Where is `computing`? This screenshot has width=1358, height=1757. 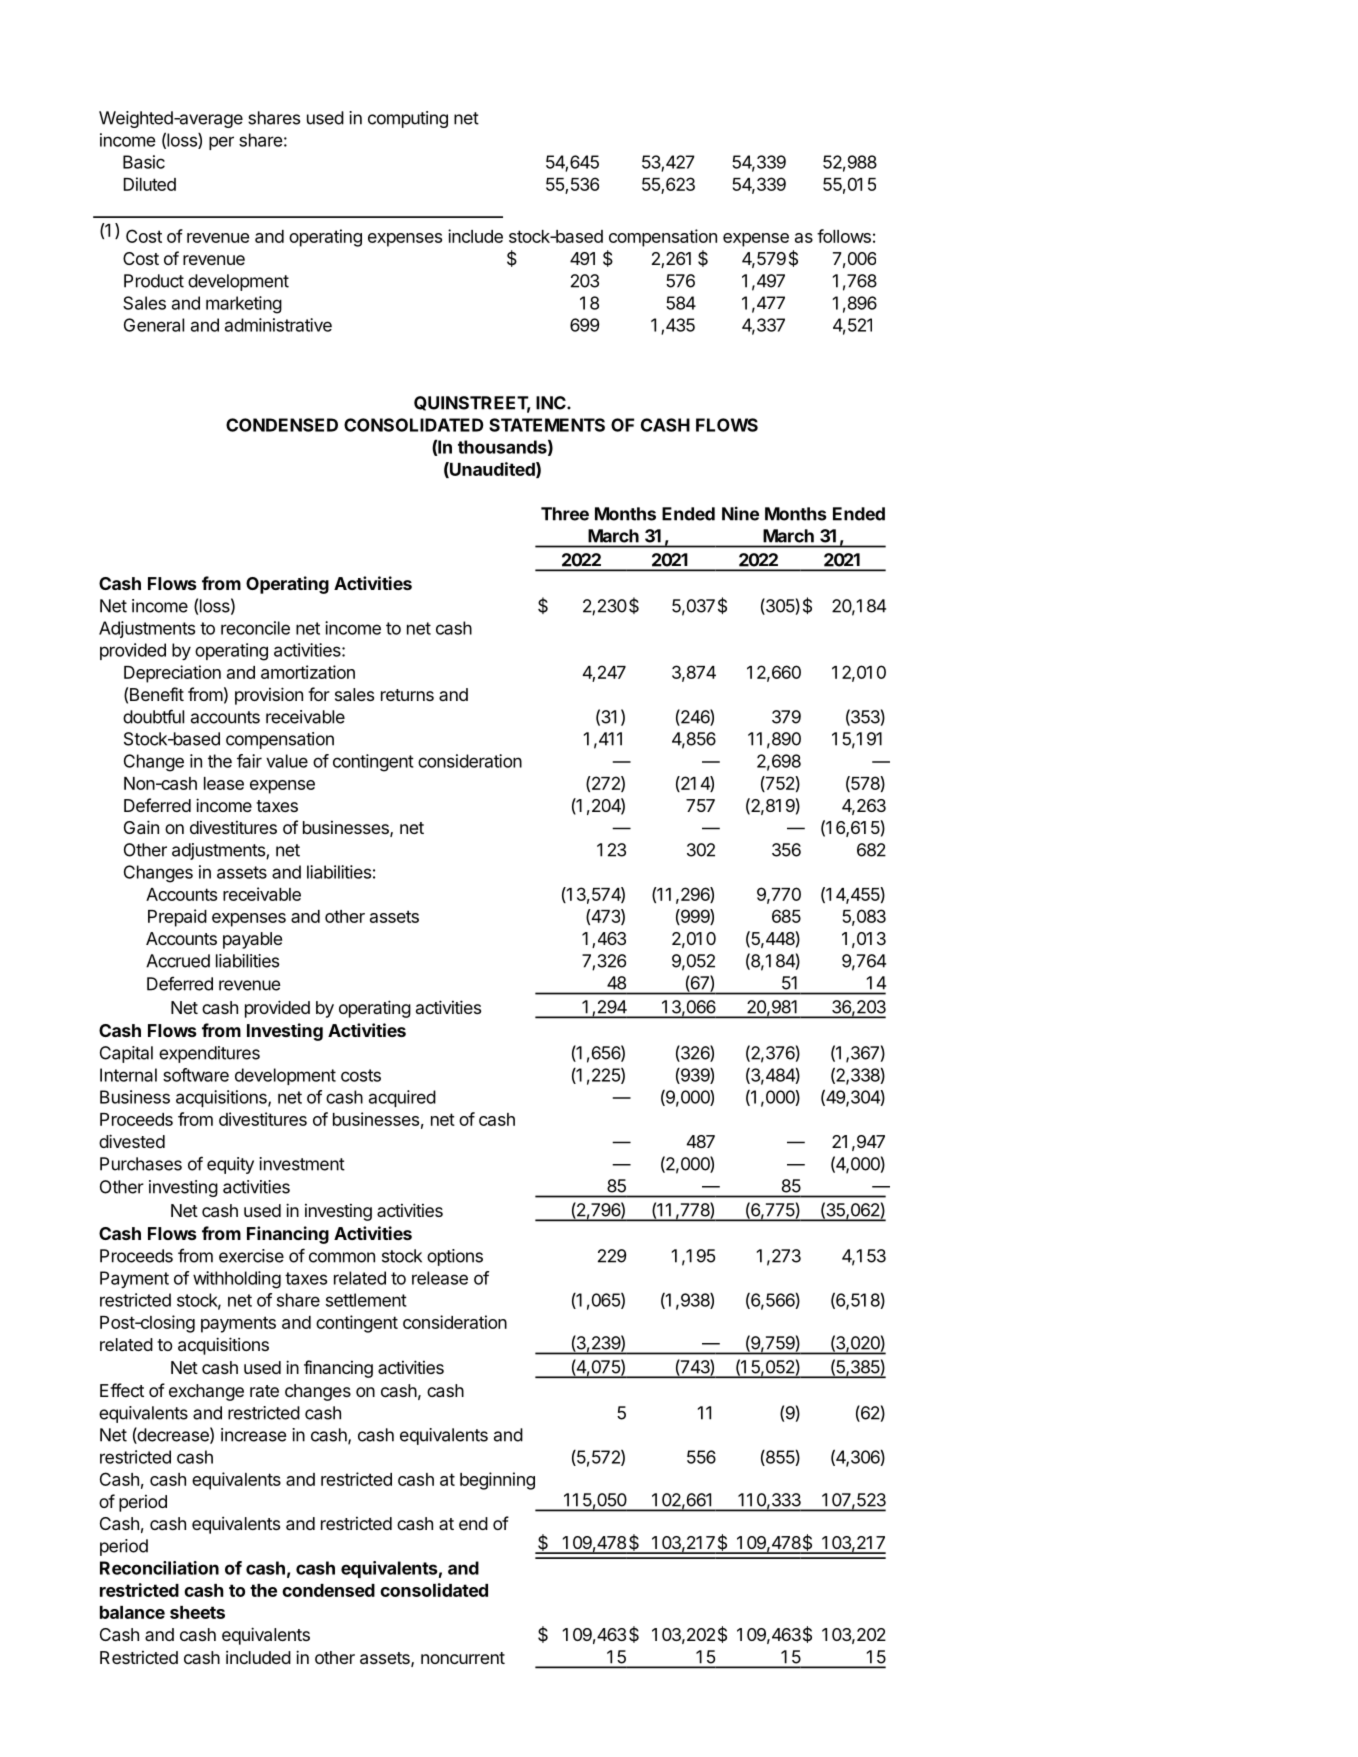
computing is located at coordinates (408, 119).
